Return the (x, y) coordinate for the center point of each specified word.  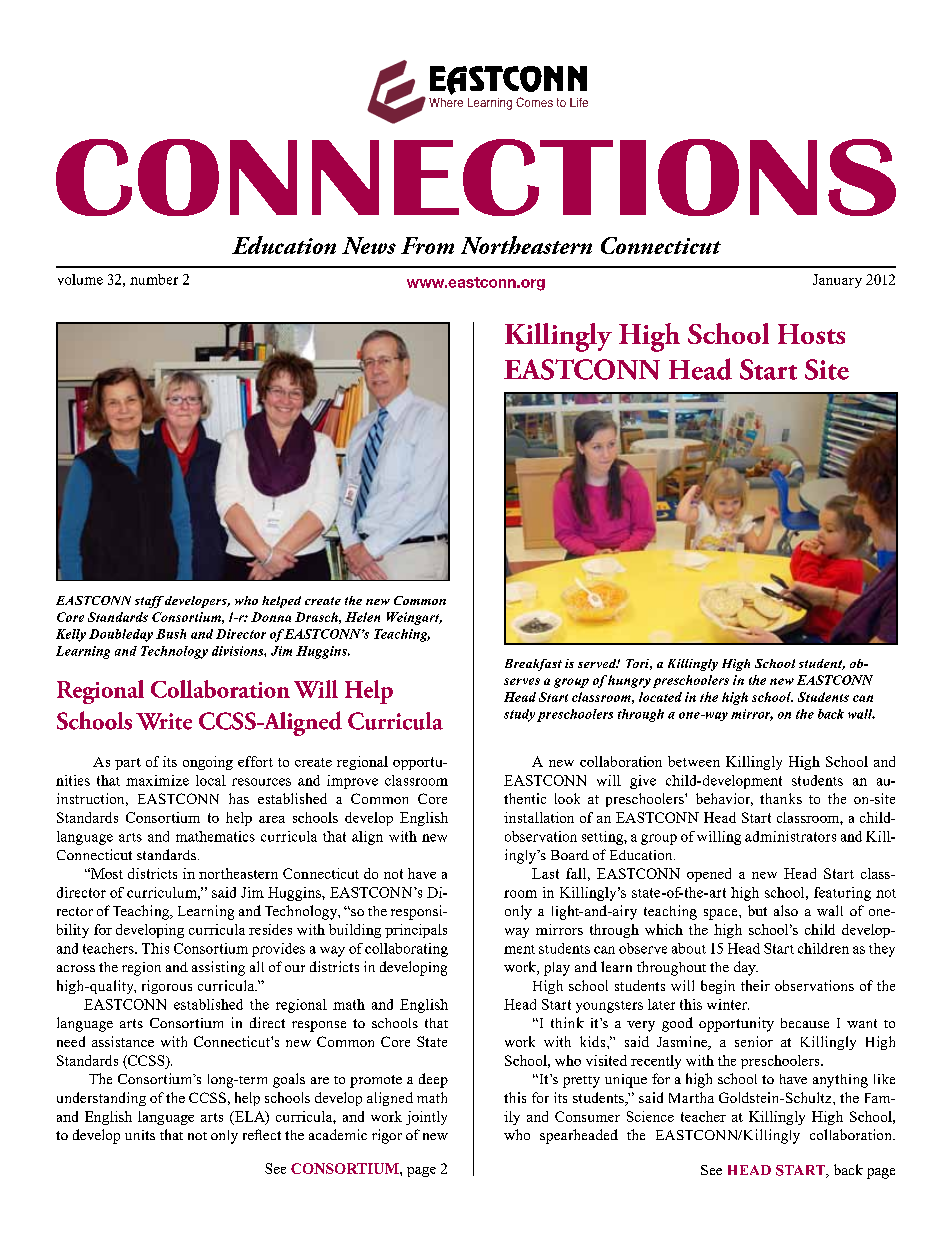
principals (416, 931)
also (786, 910)
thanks (781, 798)
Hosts (811, 334)
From (427, 245)
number (154, 279)
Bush (171, 634)
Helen (362, 617)
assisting (218, 968)
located (660, 697)
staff (149, 602)
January (837, 281)
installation (539, 817)
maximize (157, 780)
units (140, 1135)
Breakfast (533, 665)
